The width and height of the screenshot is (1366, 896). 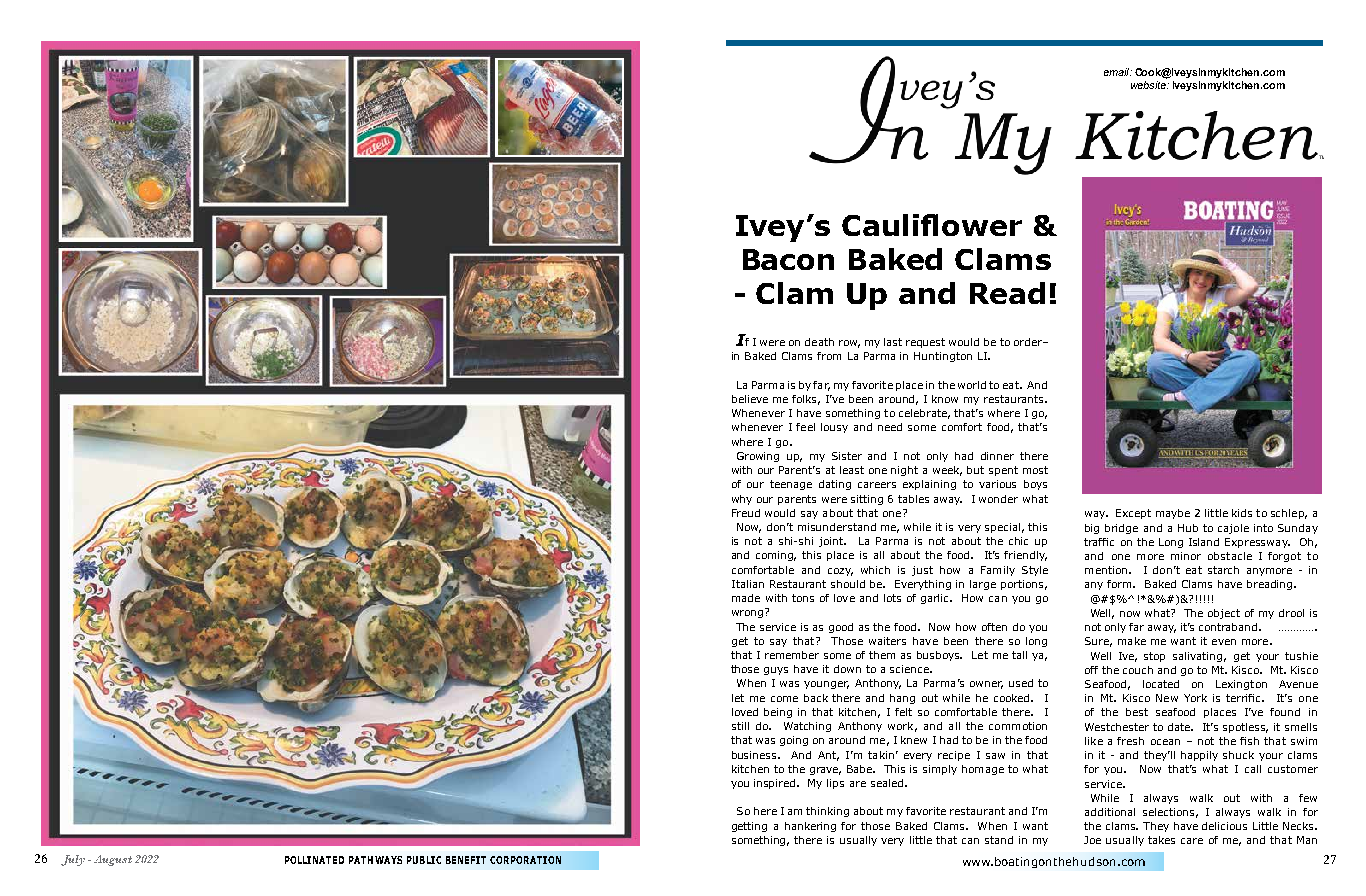 I want to click on email, so click(x=1118, y=72).
